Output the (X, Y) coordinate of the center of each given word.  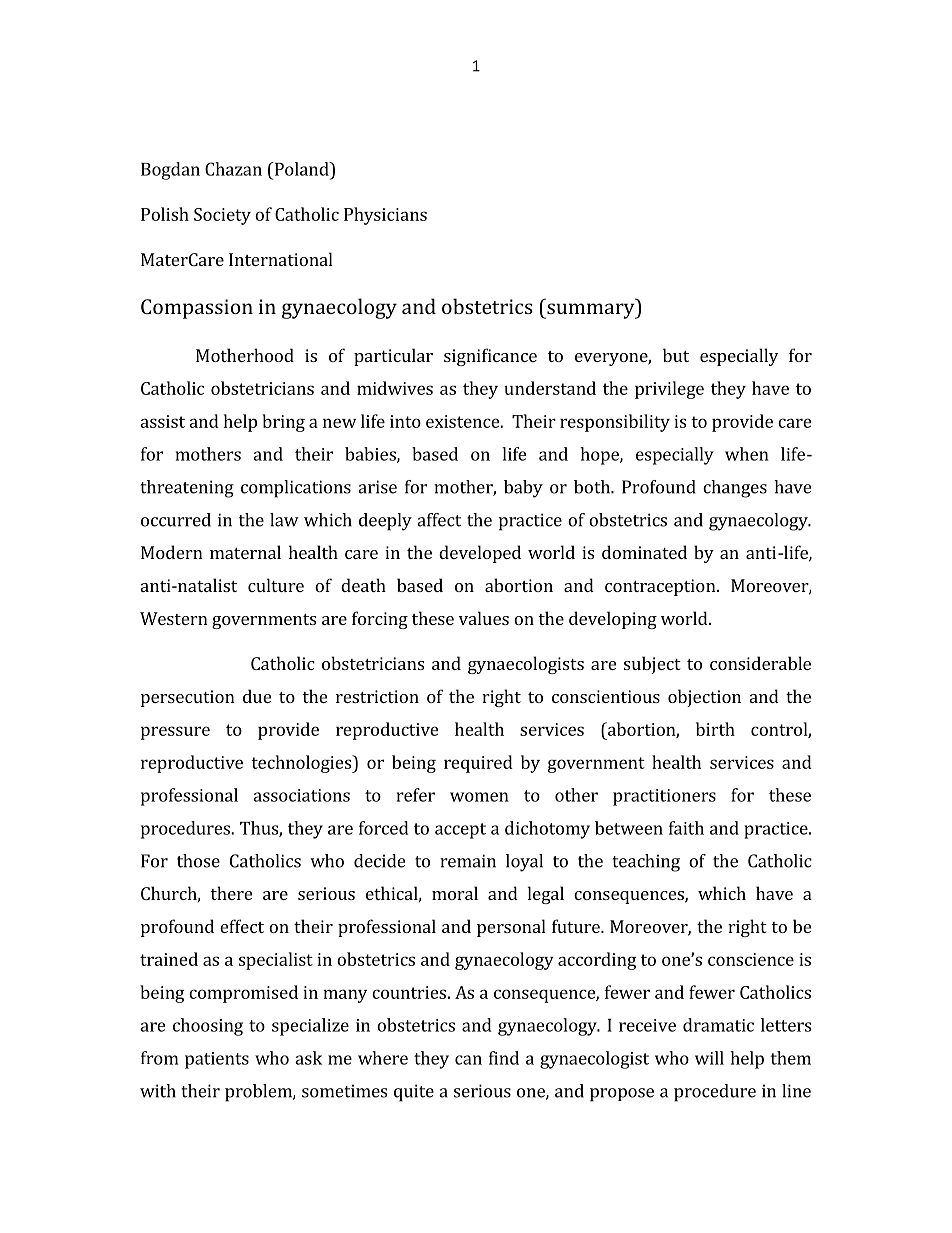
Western (174, 618)
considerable (760, 663)
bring (283, 423)
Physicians (385, 216)
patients (217, 1060)
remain (468, 861)
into (405, 421)
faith (686, 828)
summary (591, 311)
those (198, 861)
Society (222, 216)
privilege (669, 390)
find (504, 1058)
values (484, 618)
